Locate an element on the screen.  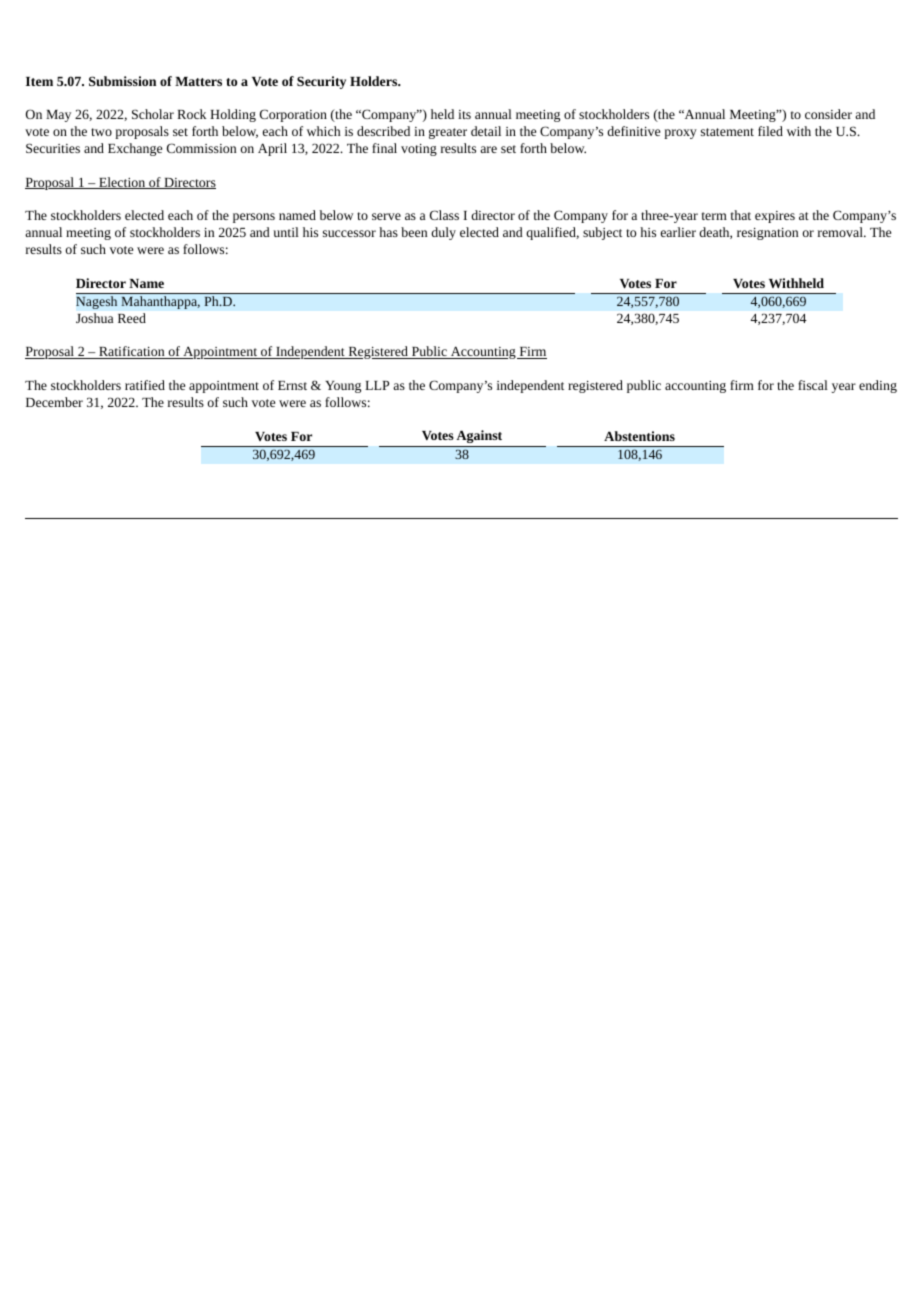
consider is located at coordinates (828, 114).
